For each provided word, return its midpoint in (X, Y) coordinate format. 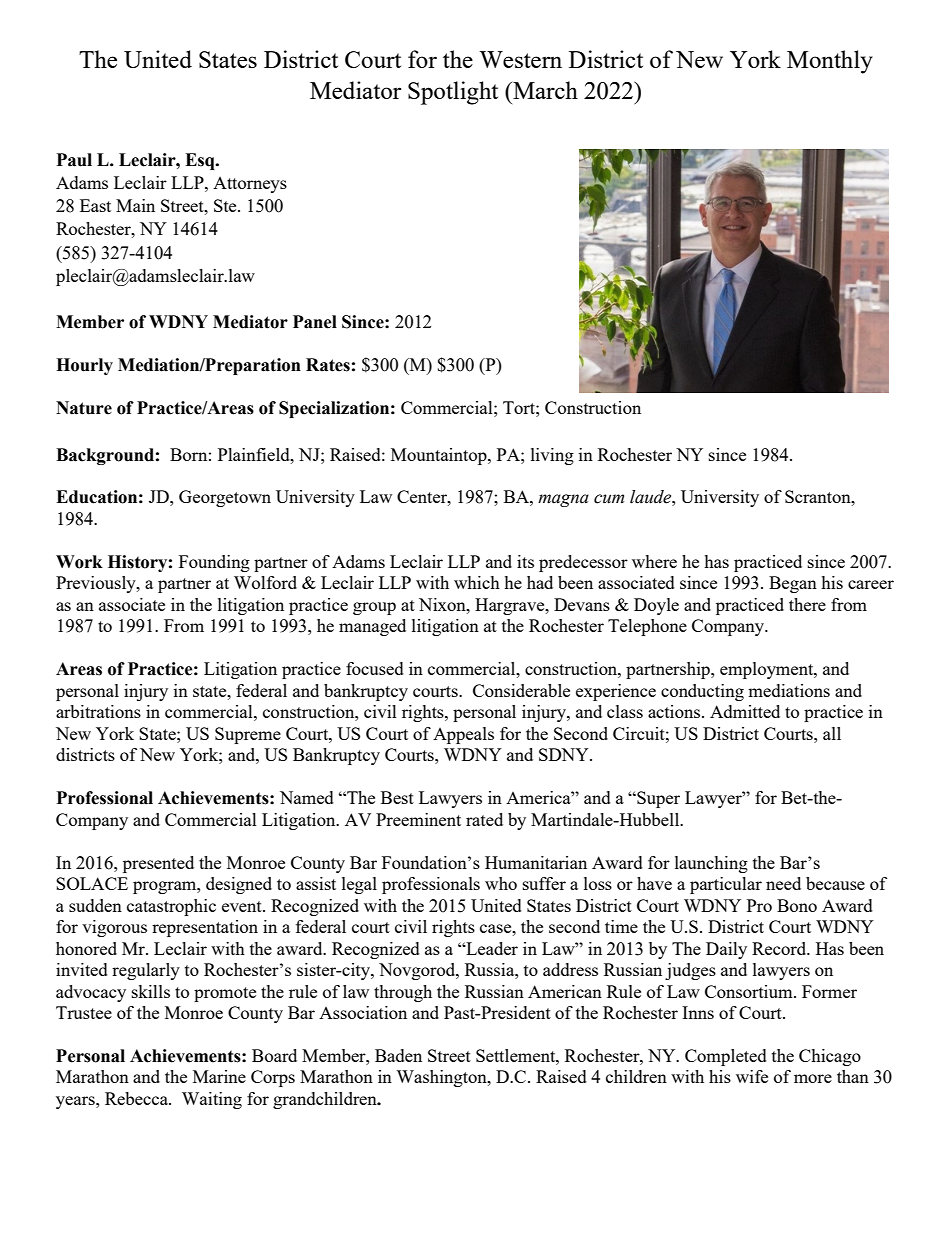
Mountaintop (440, 456)
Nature (84, 408)
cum (609, 499)
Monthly (830, 62)
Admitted (745, 711)
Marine (219, 1076)
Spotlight (453, 93)
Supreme (248, 735)
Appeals (463, 735)
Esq (201, 161)
